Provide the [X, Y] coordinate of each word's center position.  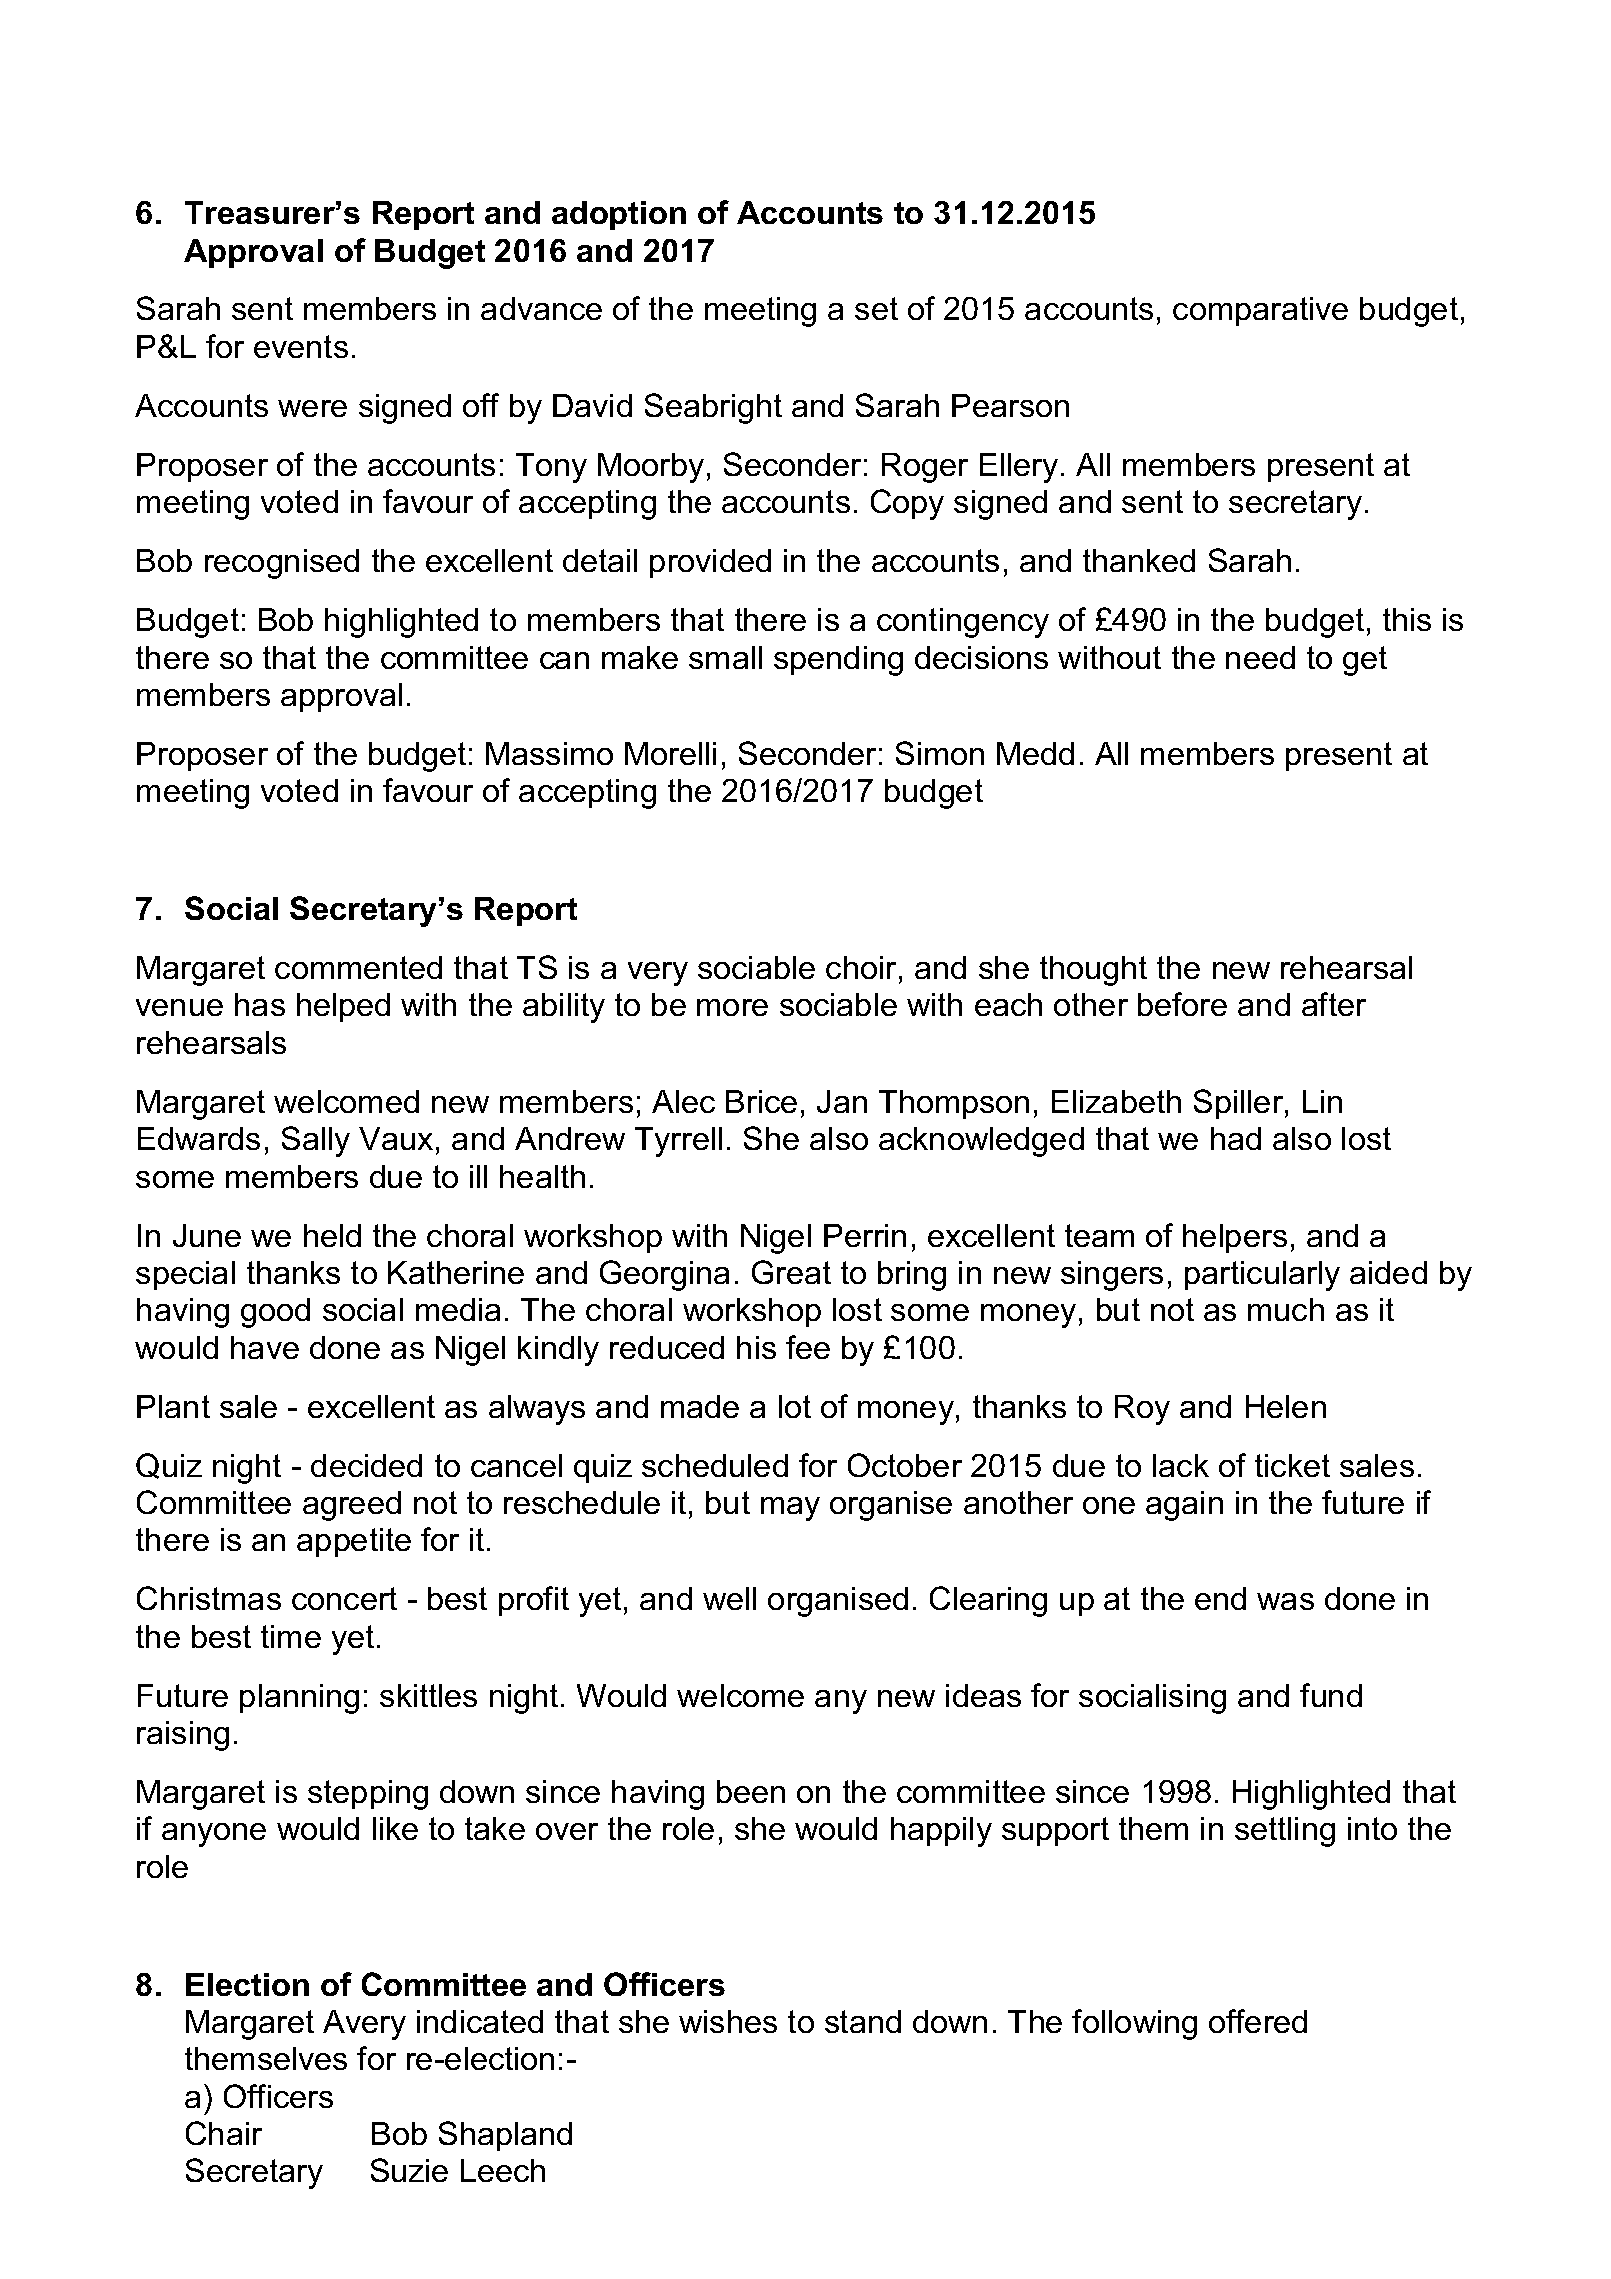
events [301, 346]
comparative [1260, 311]
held [332, 1235]
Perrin [865, 1235]
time [291, 1636]
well [729, 1598]
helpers [1235, 1238]
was [1285, 1601]
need [1260, 657]
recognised [282, 564]
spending [838, 661]
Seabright [713, 408]
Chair [224, 2133]
